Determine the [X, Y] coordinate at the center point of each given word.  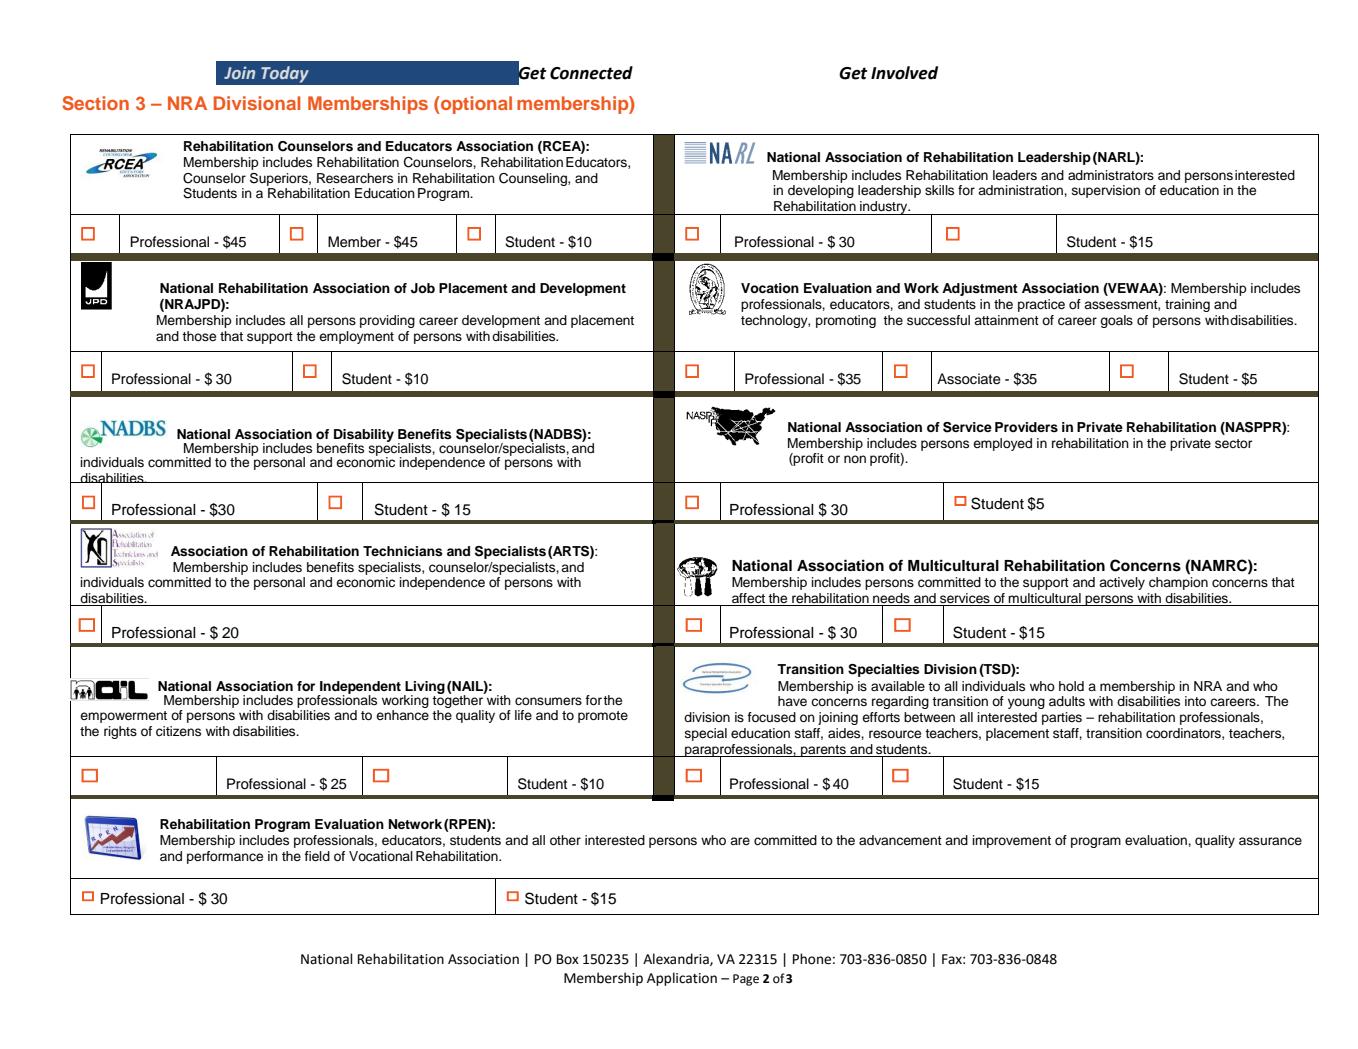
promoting [846, 321]
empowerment [123, 717]
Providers [1026, 427]
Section [95, 103]
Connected [591, 73]
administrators [1111, 175]
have [792, 701]
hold [1071, 686]
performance [225, 857]
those [199, 336]
